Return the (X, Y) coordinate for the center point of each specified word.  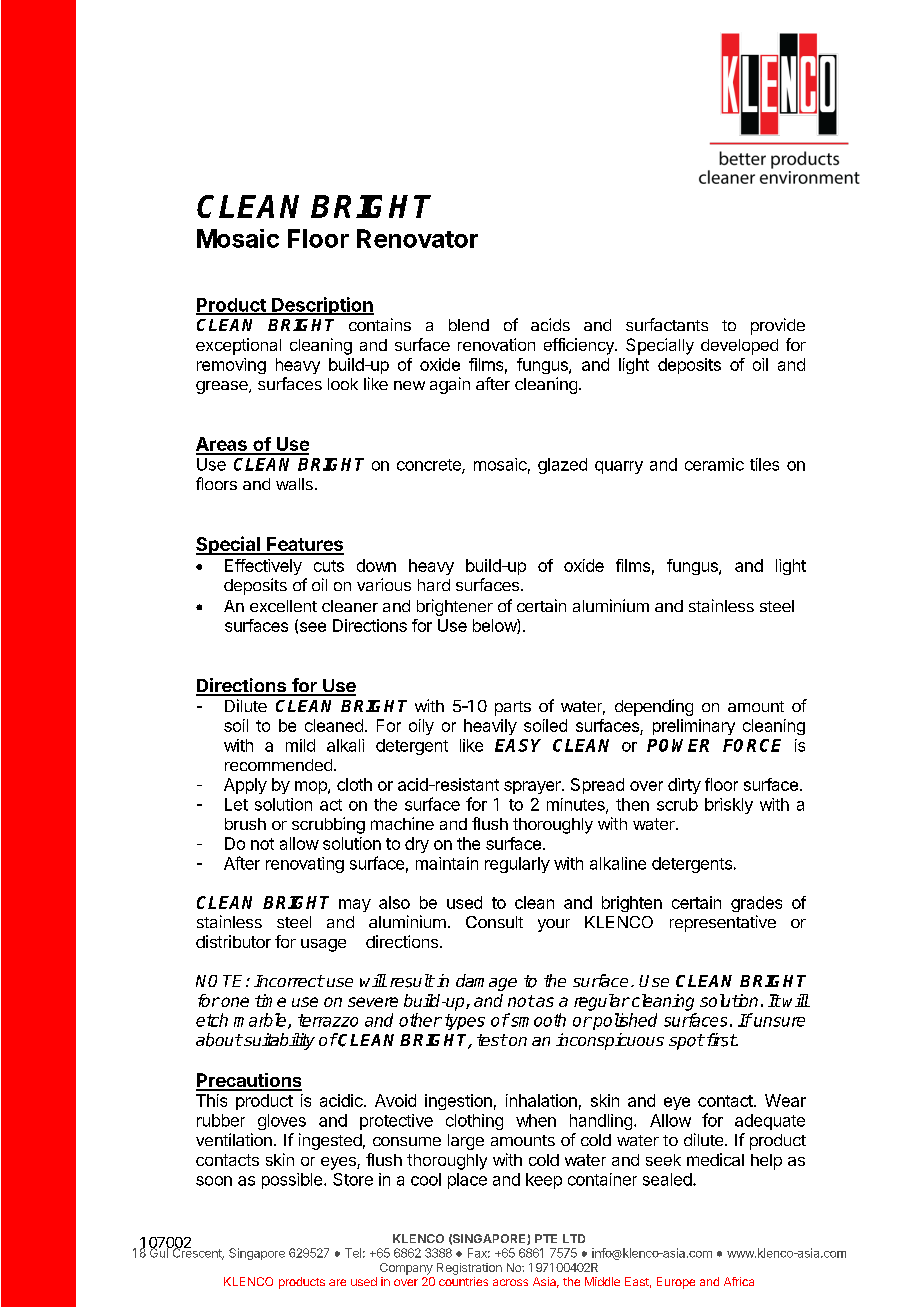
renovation (496, 344)
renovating (305, 865)
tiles (764, 464)
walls (294, 484)
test (492, 1040)
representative (723, 923)
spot (686, 1042)
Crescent (197, 1253)
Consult (494, 922)
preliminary (694, 727)
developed (739, 347)
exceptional (238, 346)
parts (513, 708)
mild (300, 745)
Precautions (249, 1081)
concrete (430, 466)
